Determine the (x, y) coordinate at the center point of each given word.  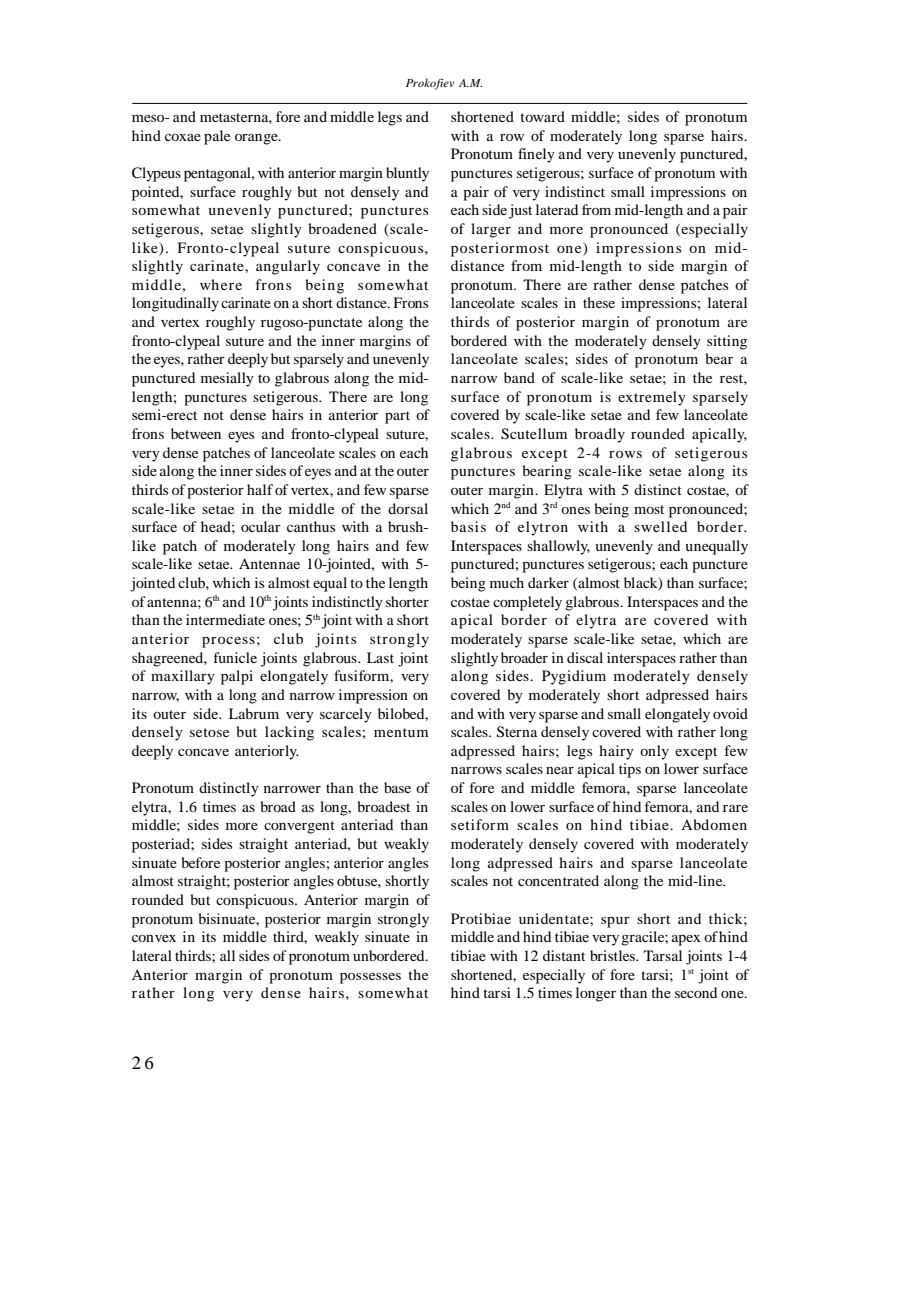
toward (542, 116)
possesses (370, 978)
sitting (727, 342)
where (221, 284)
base (397, 787)
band (519, 377)
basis (468, 526)
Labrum (254, 713)
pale (217, 137)
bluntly (407, 174)
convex (154, 938)
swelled (660, 526)
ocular (261, 526)
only (654, 752)
